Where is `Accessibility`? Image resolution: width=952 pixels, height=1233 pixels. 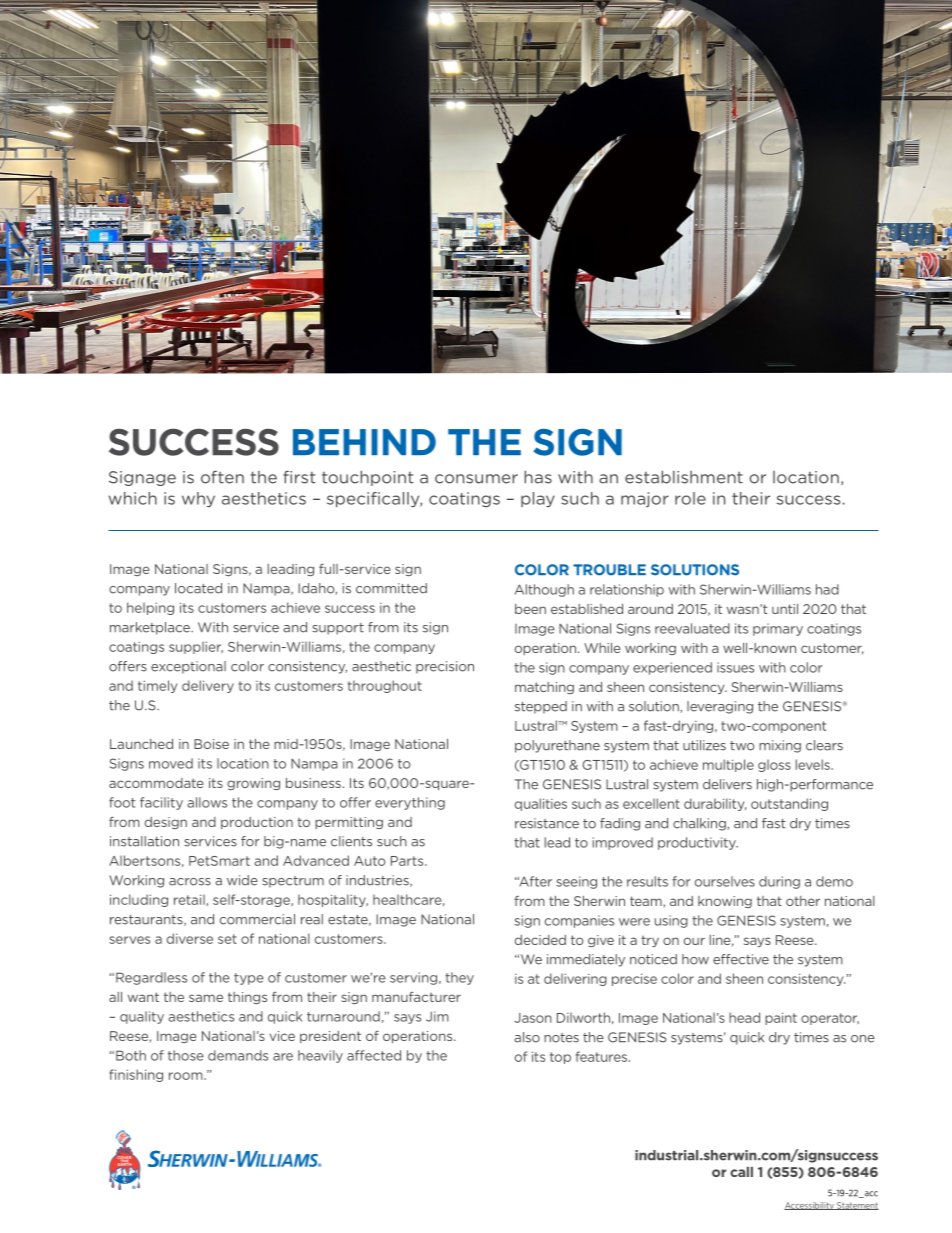 Accessibility is located at coordinates (810, 1206).
